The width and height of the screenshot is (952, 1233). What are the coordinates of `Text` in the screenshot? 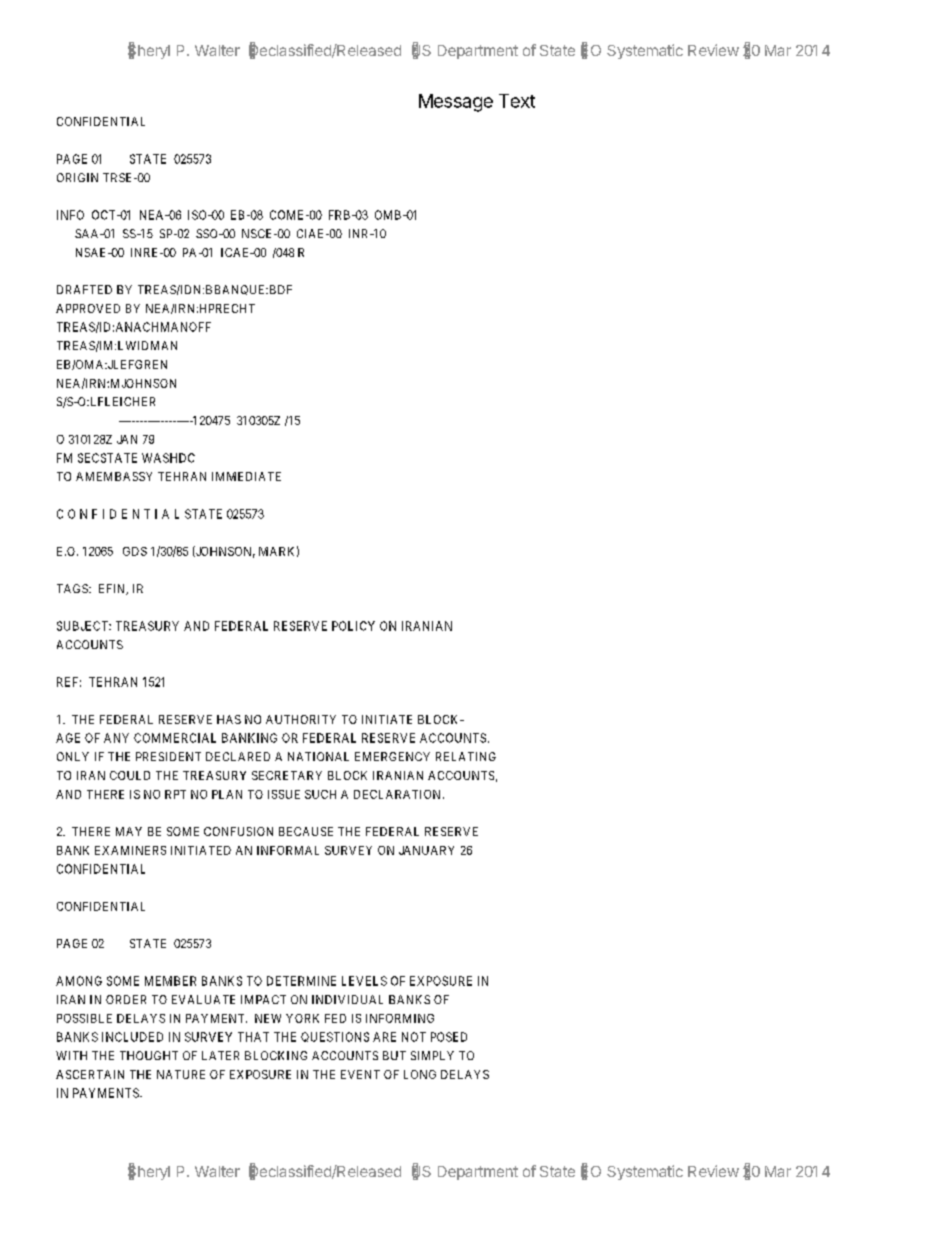 It's located at (517, 101).
